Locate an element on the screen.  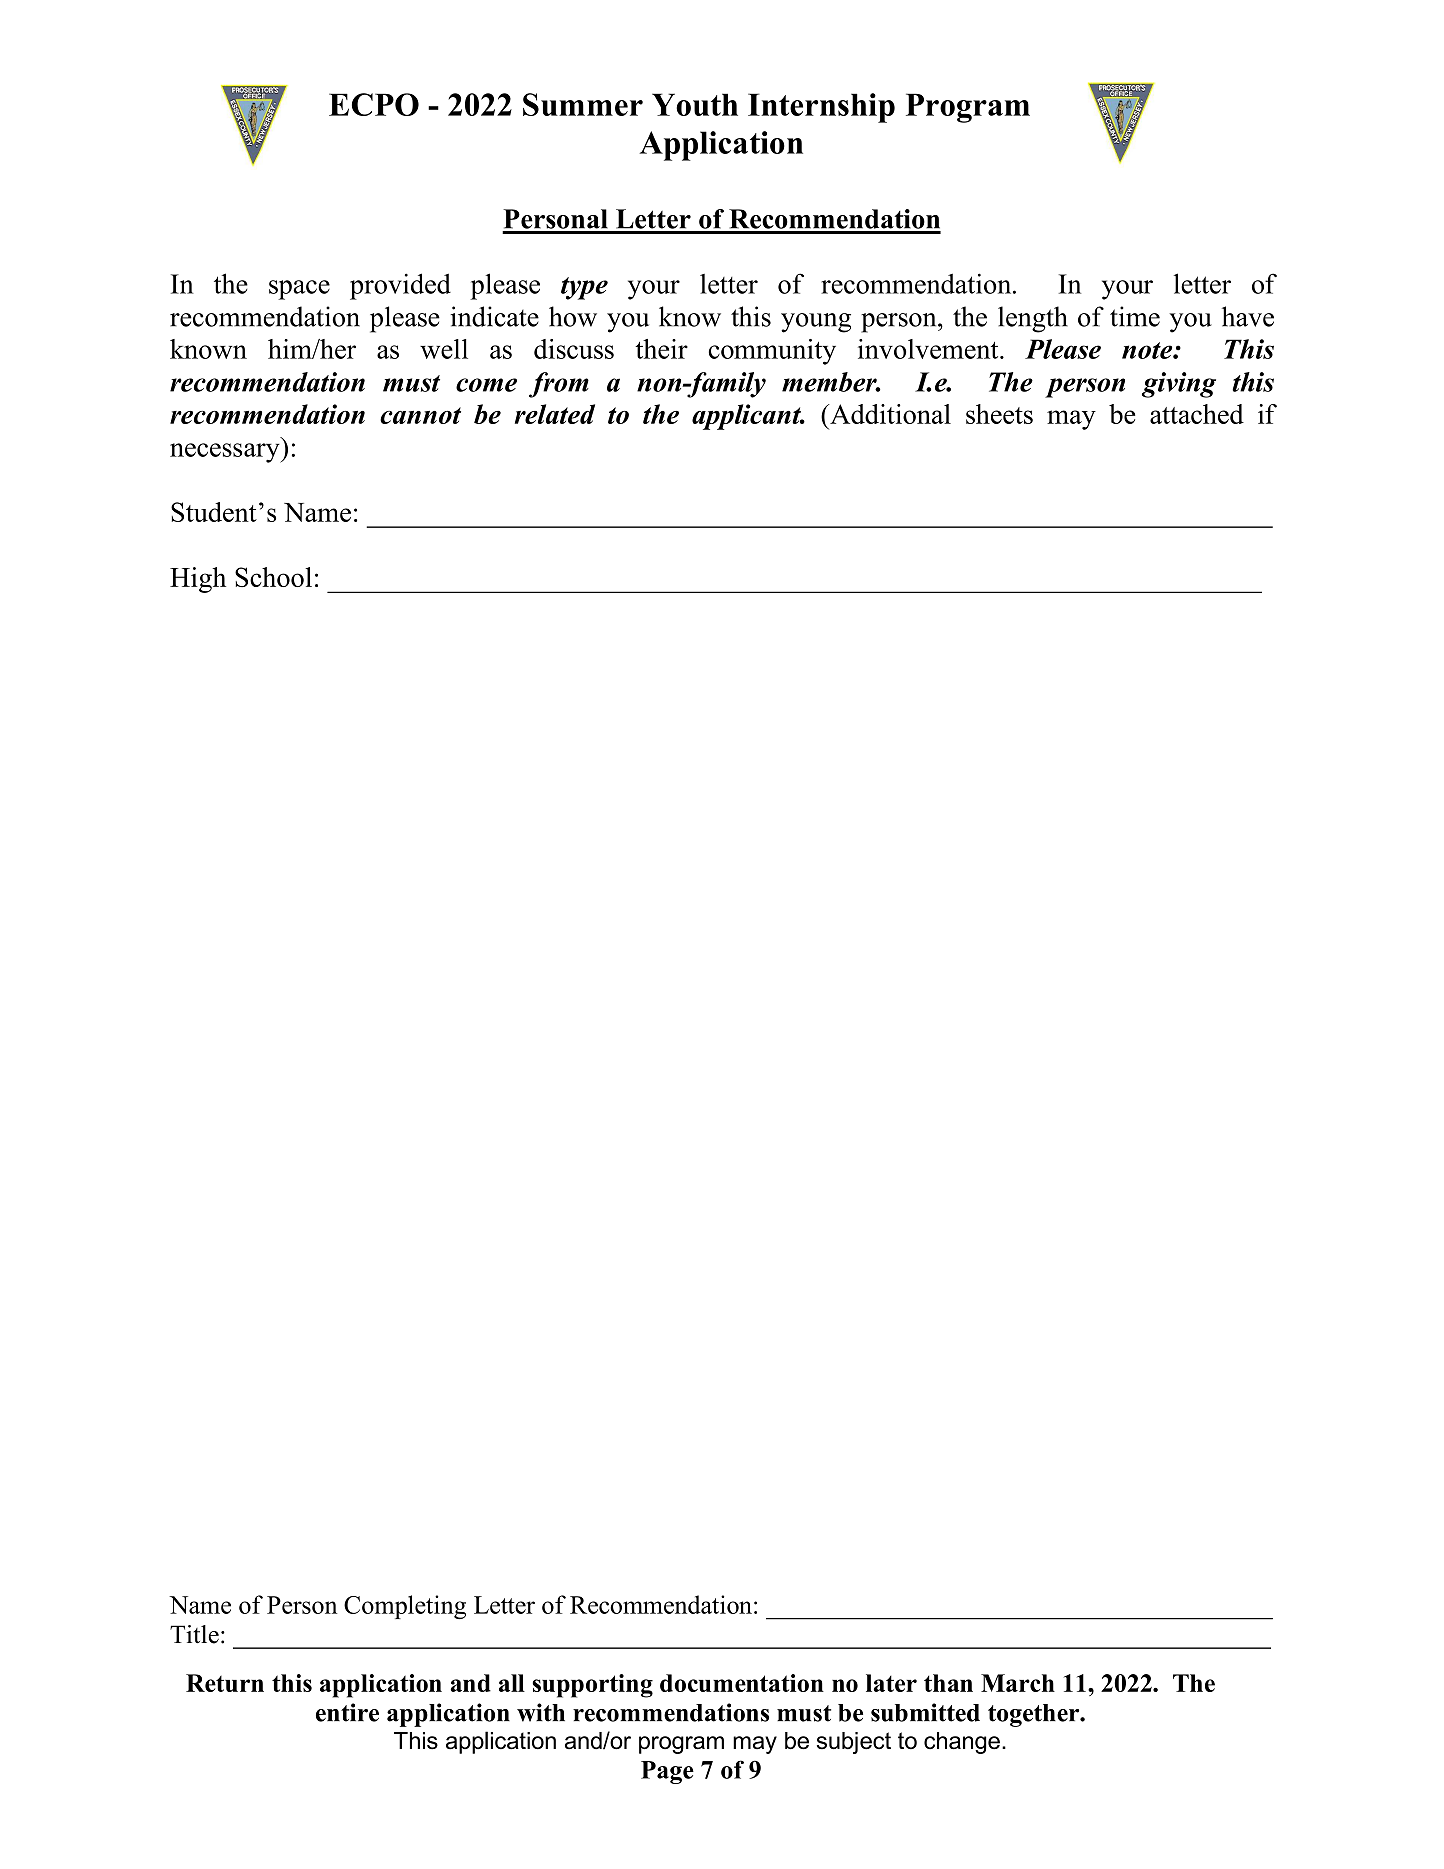
applicant is located at coordinates (748, 417).
